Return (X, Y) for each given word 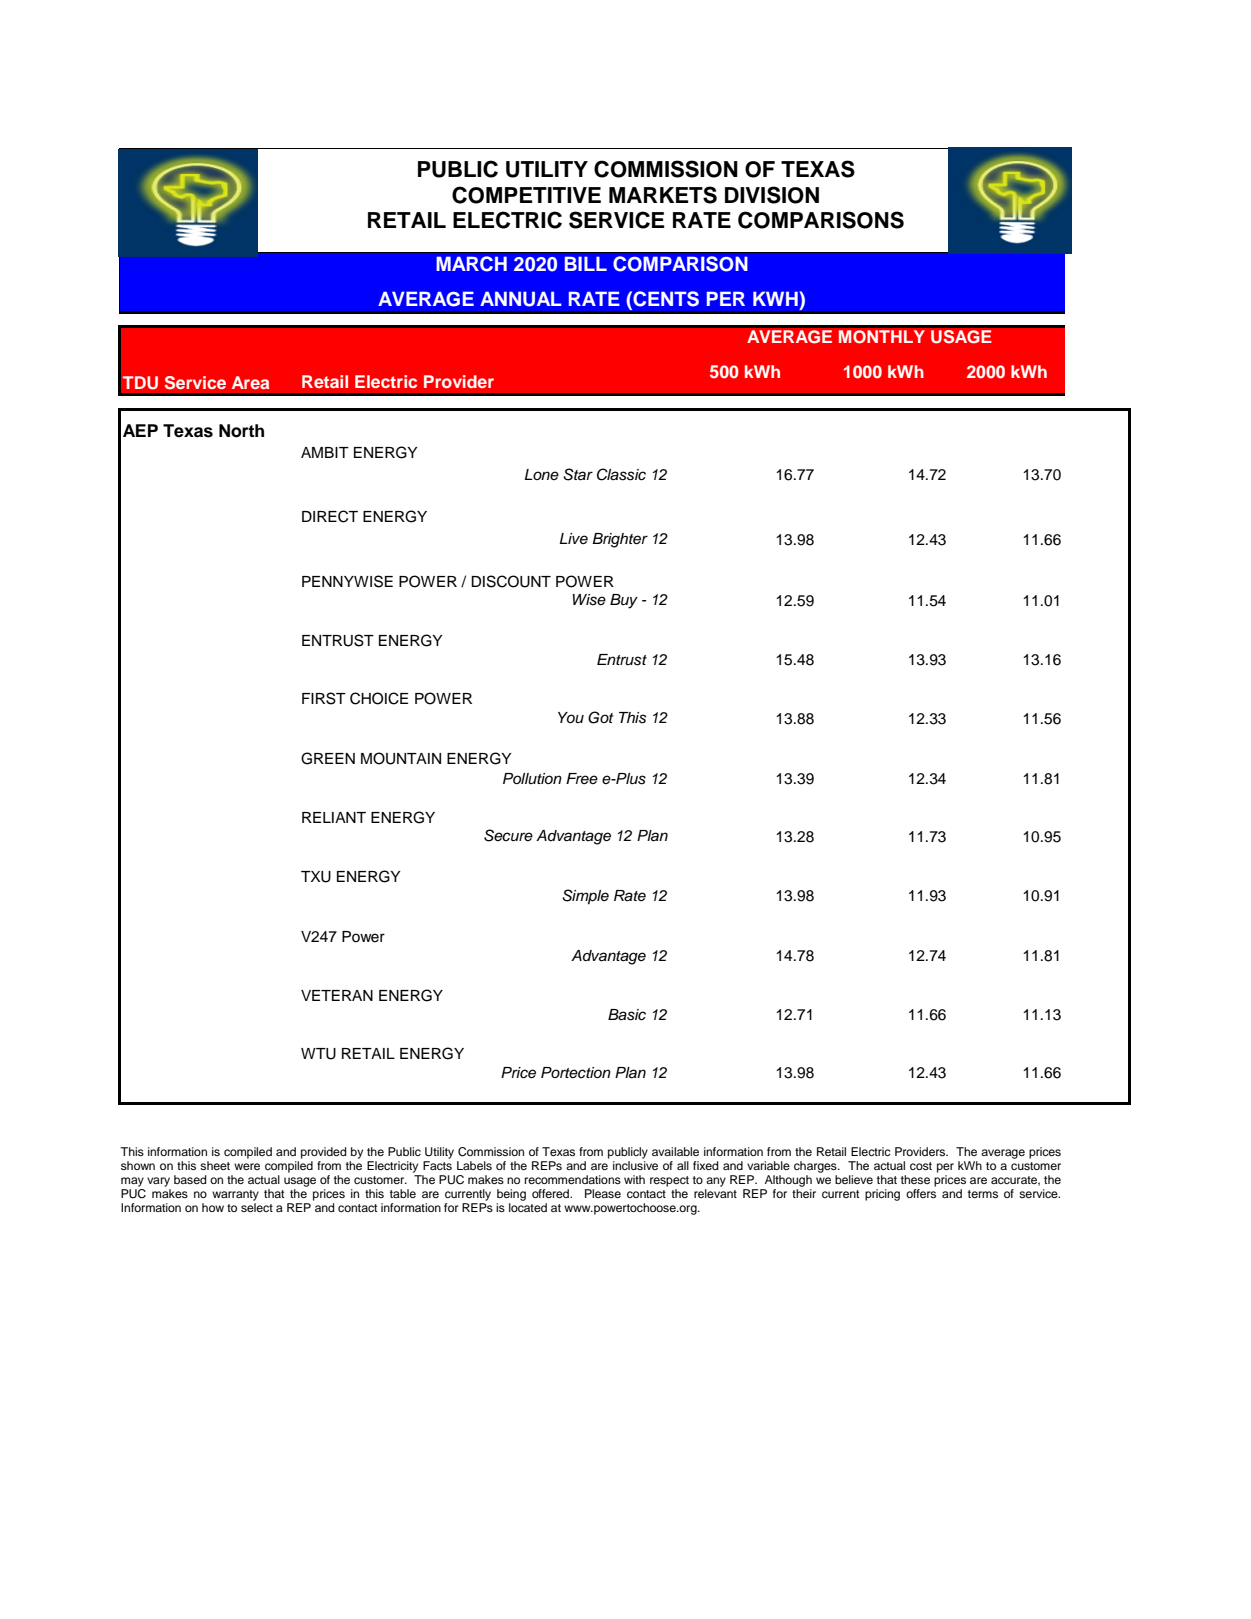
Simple (585, 897)
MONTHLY (881, 337)
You (571, 718)
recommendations (573, 1179)
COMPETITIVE (526, 195)
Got (601, 717)
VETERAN (337, 995)
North (241, 431)
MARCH (471, 264)
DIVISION (772, 195)
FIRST (324, 698)
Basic (627, 1015)
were (247, 1166)
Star (578, 474)
